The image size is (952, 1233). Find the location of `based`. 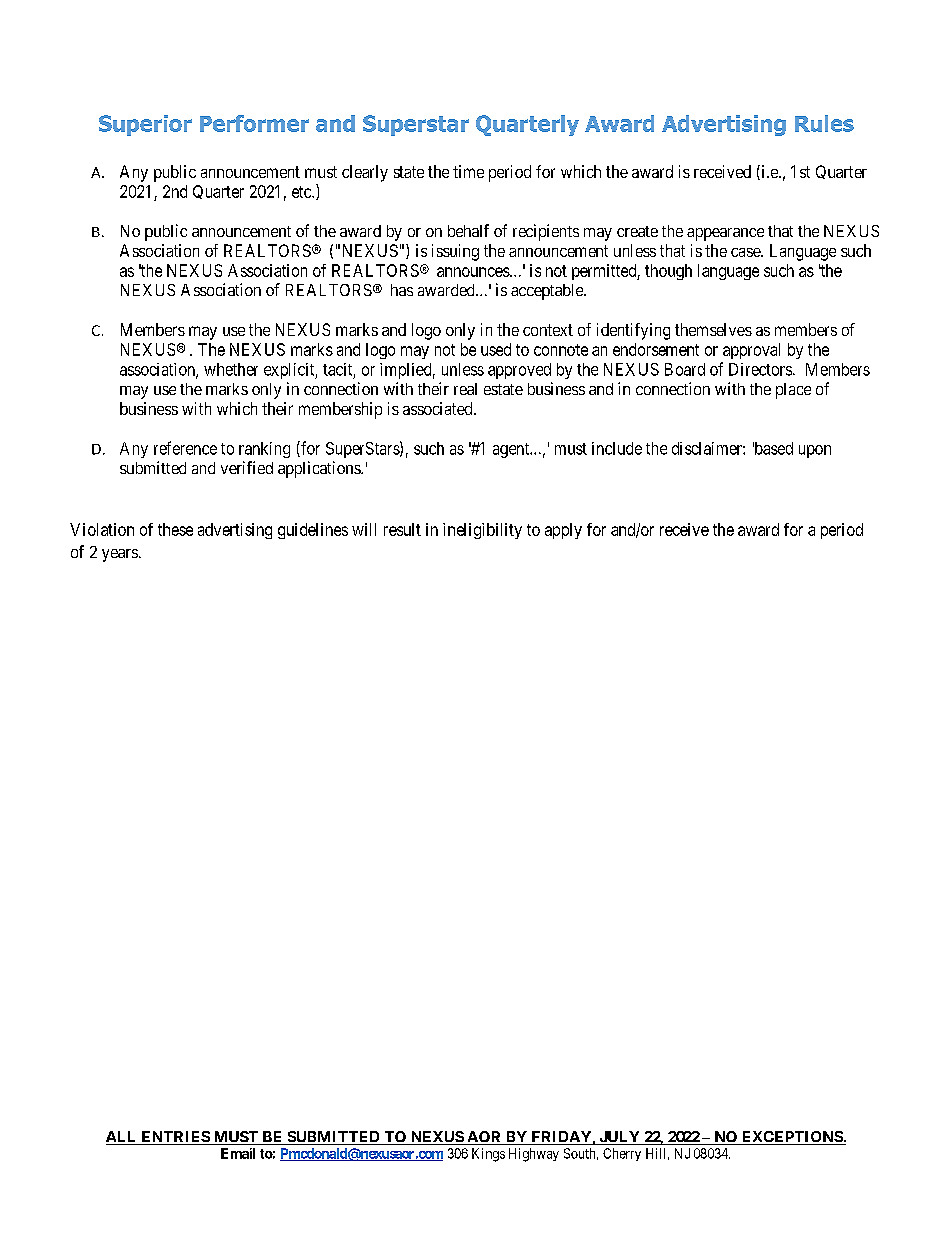

based is located at coordinates (773, 448).
